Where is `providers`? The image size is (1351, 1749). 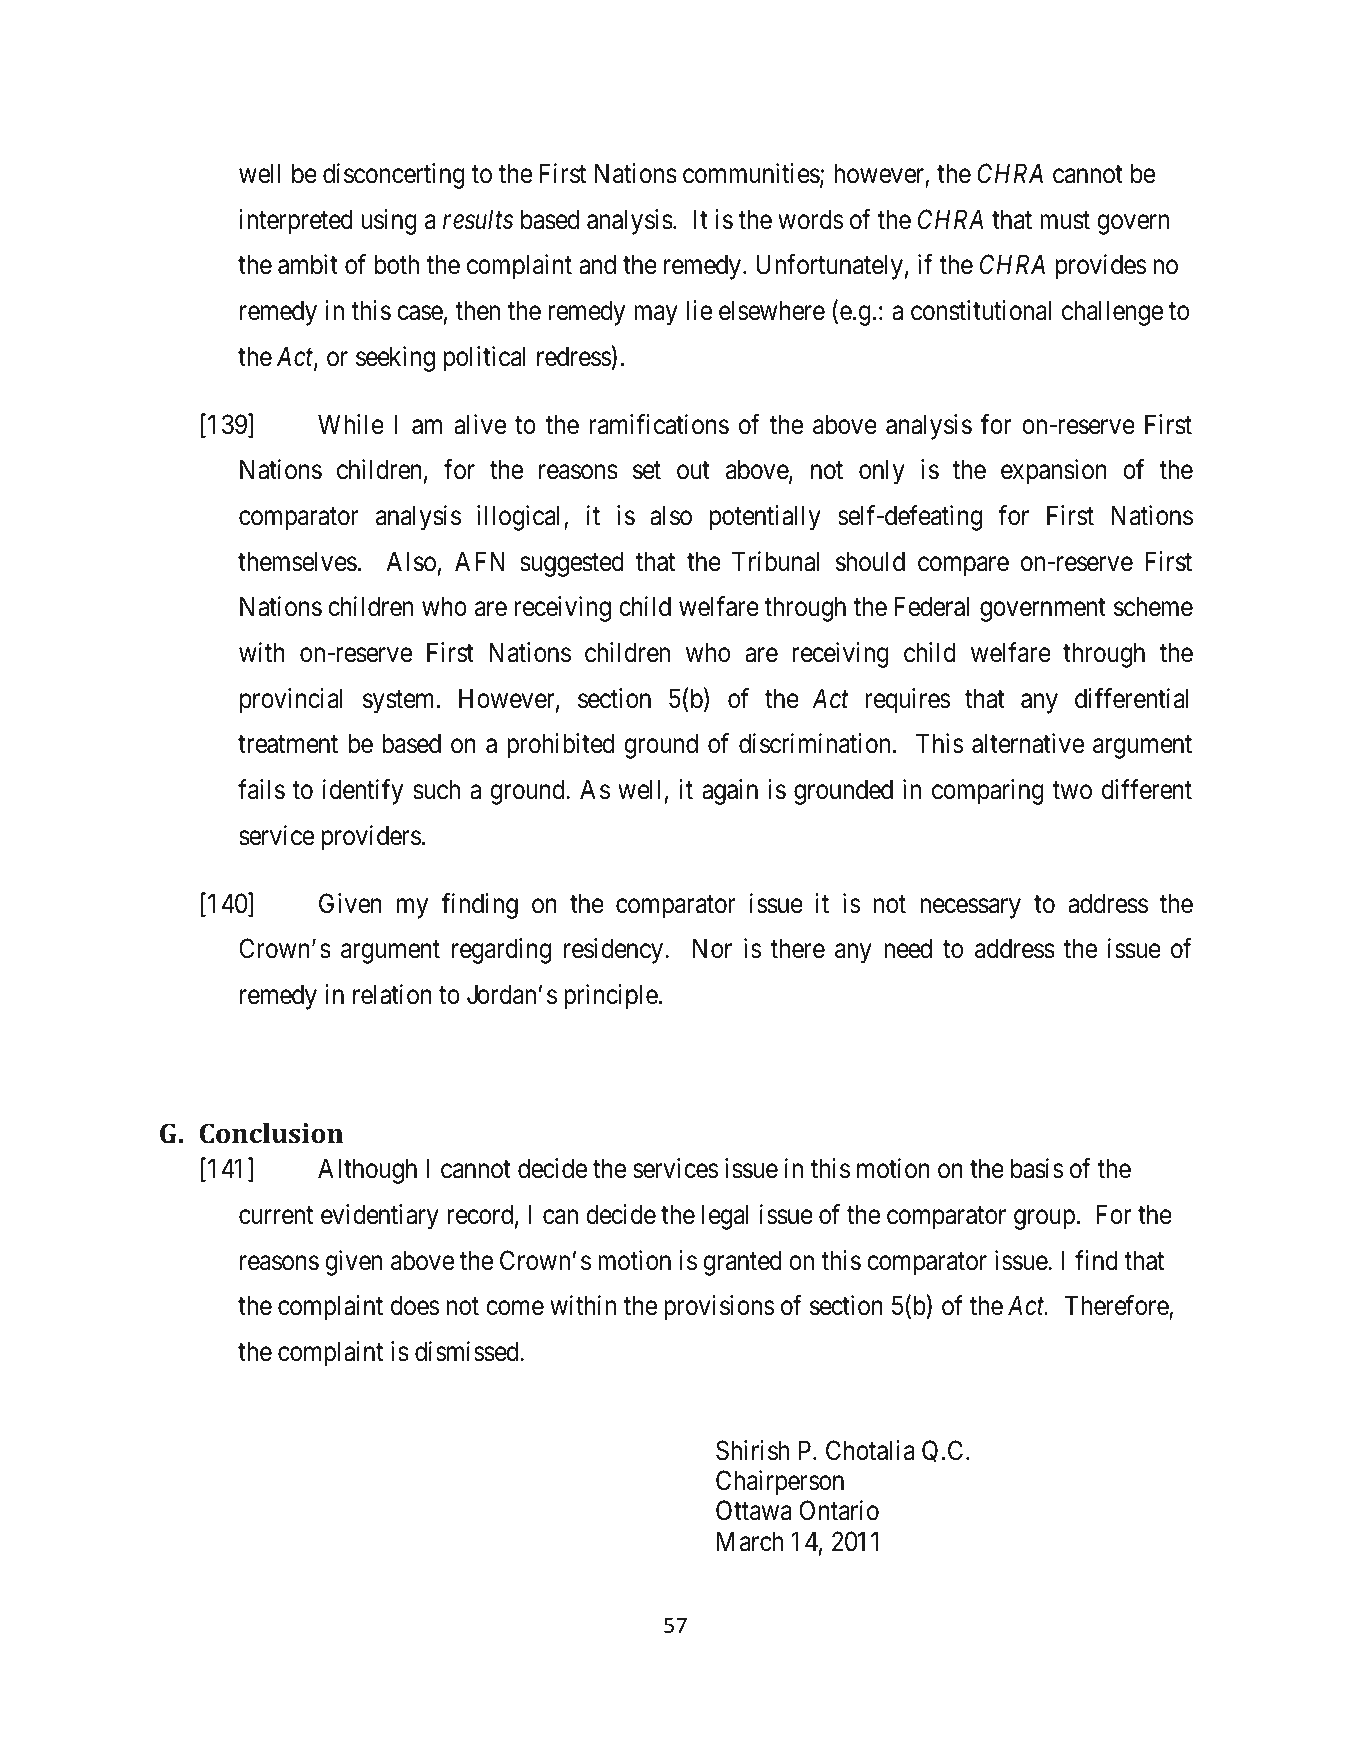 providers is located at coordinates (371, 838).
